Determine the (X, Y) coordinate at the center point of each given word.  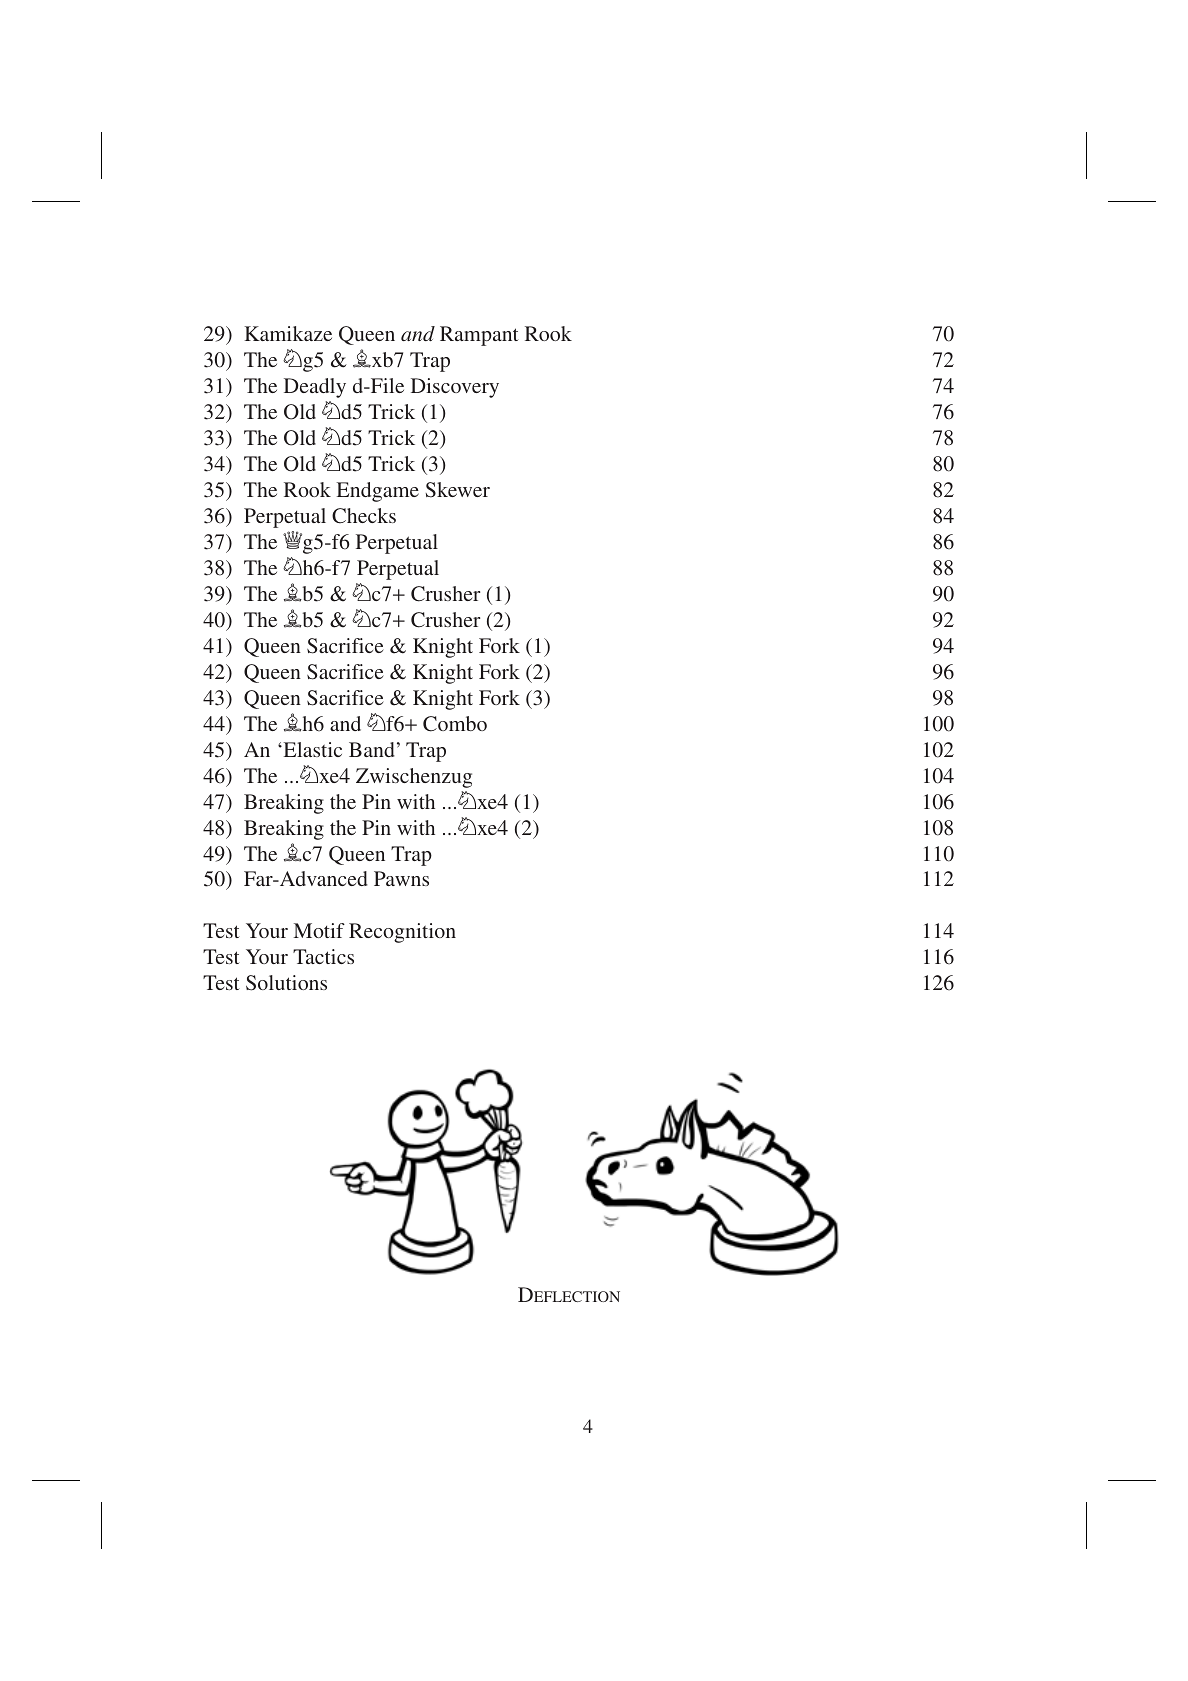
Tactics (323, 956)
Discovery (455, 388)
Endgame (377, 492)
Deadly (315, 388)
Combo (455, 724)
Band (372, 749)
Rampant (479, 336)
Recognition (402, 933)
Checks (364, 516)
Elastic (311, 749)
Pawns (401, 878)
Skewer (458, 490)
